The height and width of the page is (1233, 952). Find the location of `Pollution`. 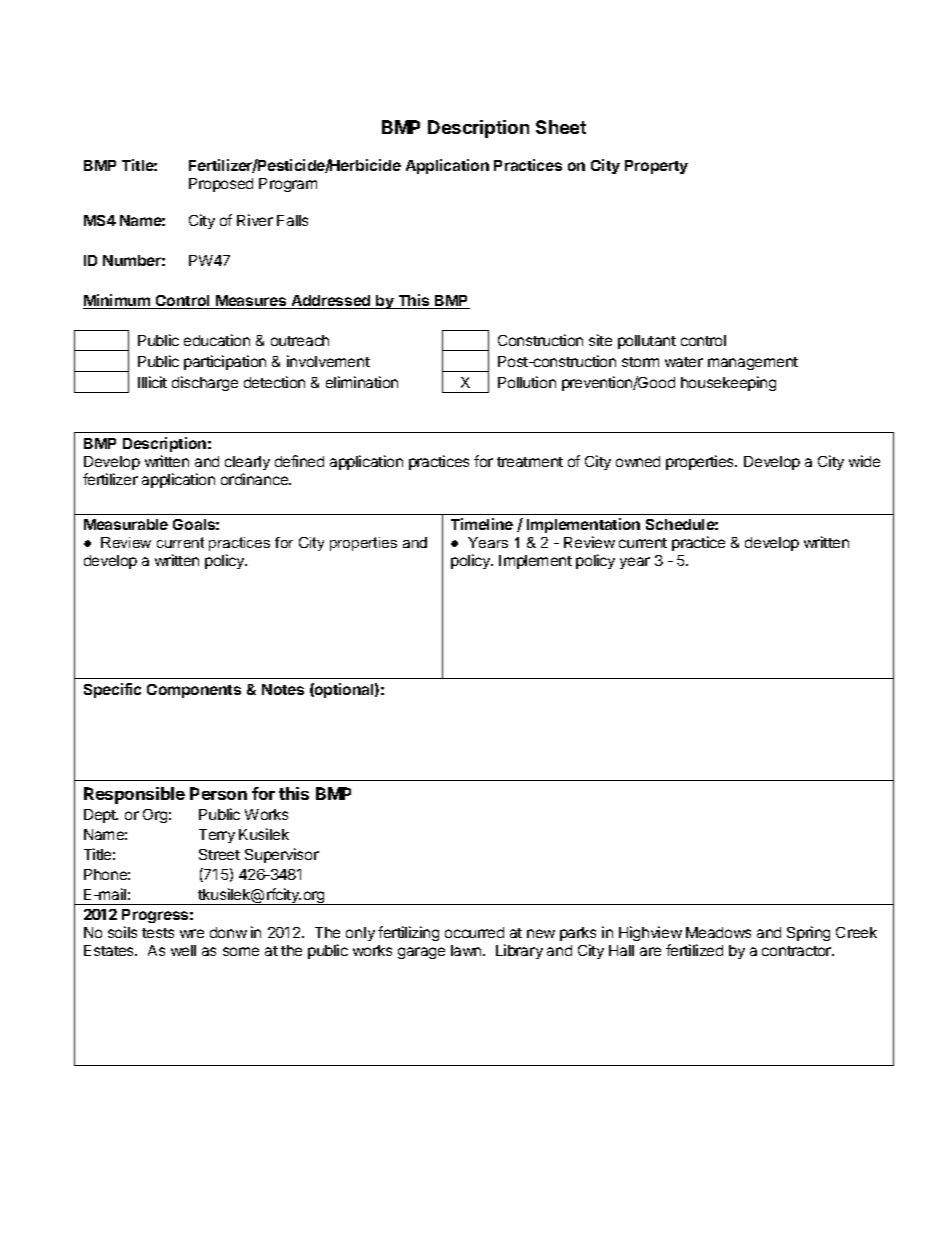

Pollution is located at coordinates (527, 382).
